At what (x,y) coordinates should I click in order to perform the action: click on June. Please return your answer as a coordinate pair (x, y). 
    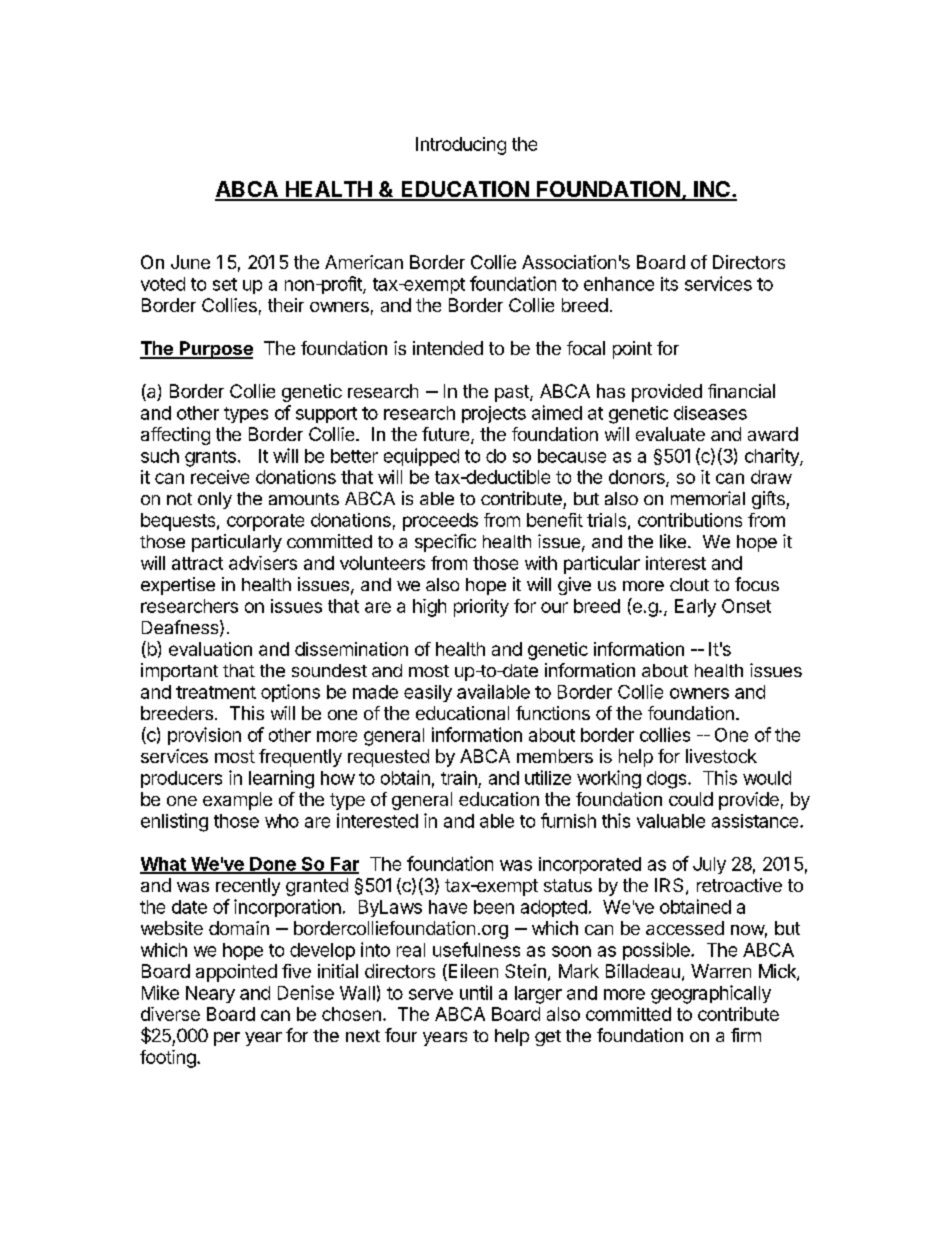
    Looking at the image, I should click on (190, 262).
